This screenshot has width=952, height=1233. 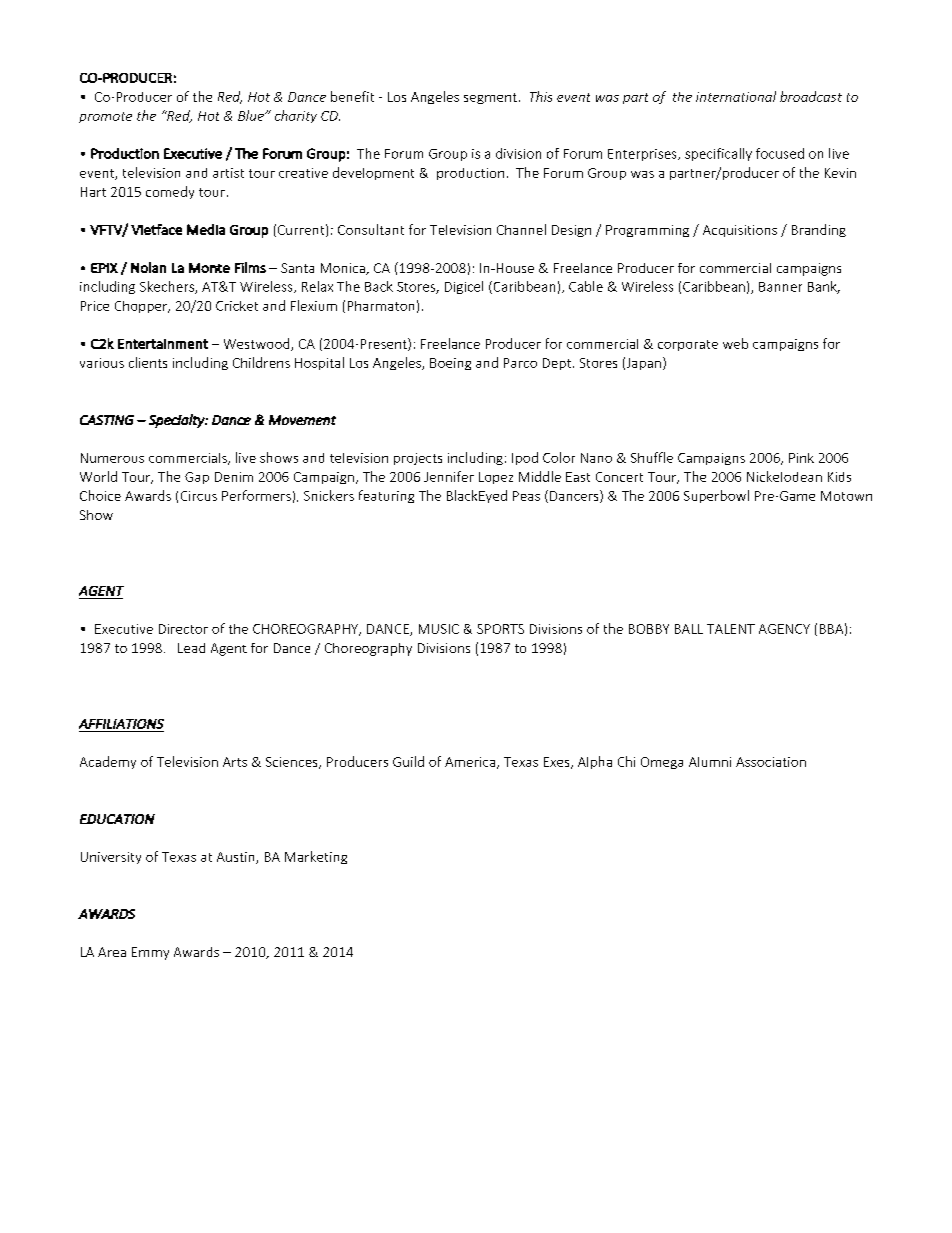 What do you see at coordinates (736, 96) in the screenshot?
I see `international` at bounding box center [736, 96].
